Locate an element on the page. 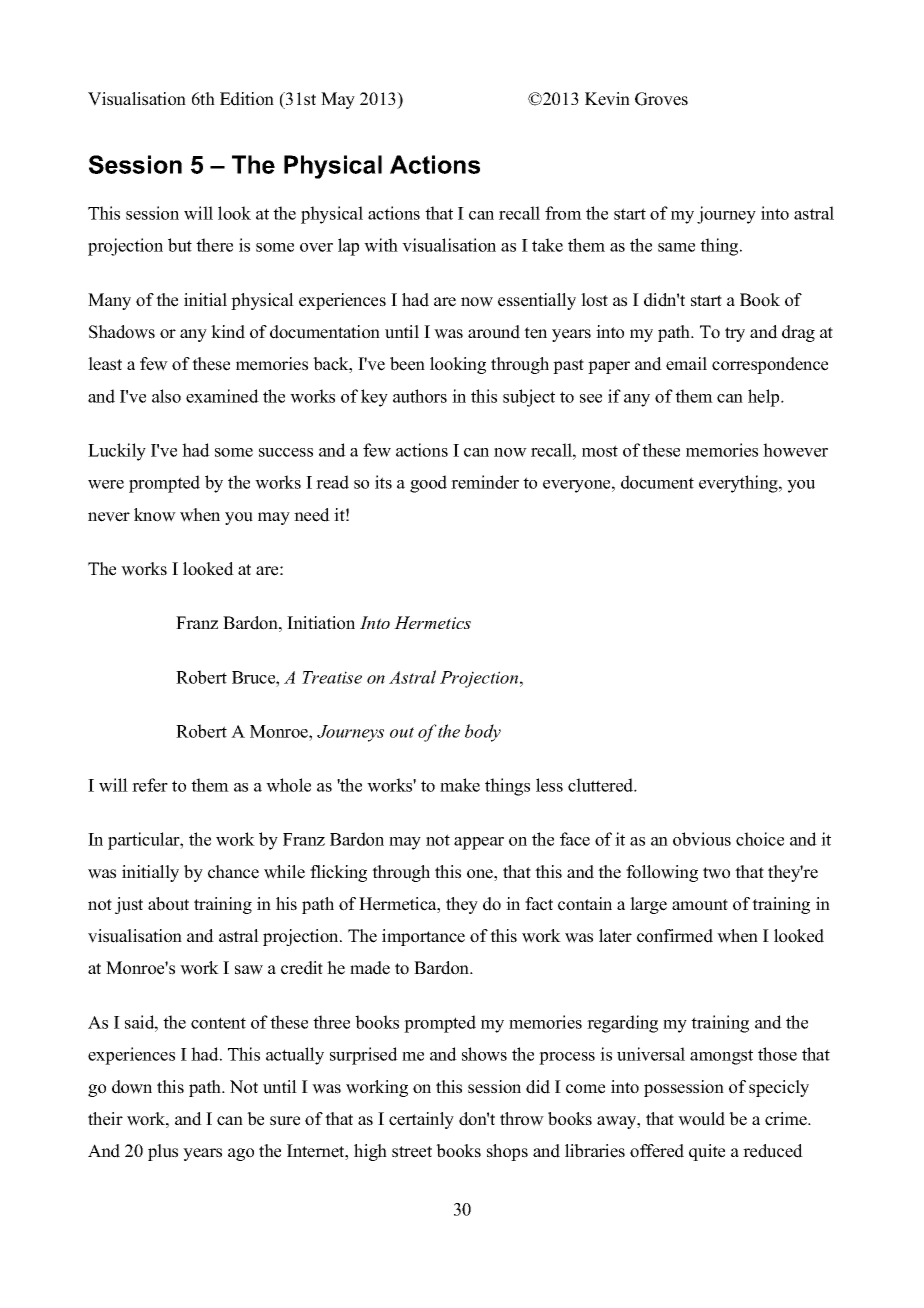 The height and width of the image is (1308, 924). amount is located at coordinates (700, 905).
